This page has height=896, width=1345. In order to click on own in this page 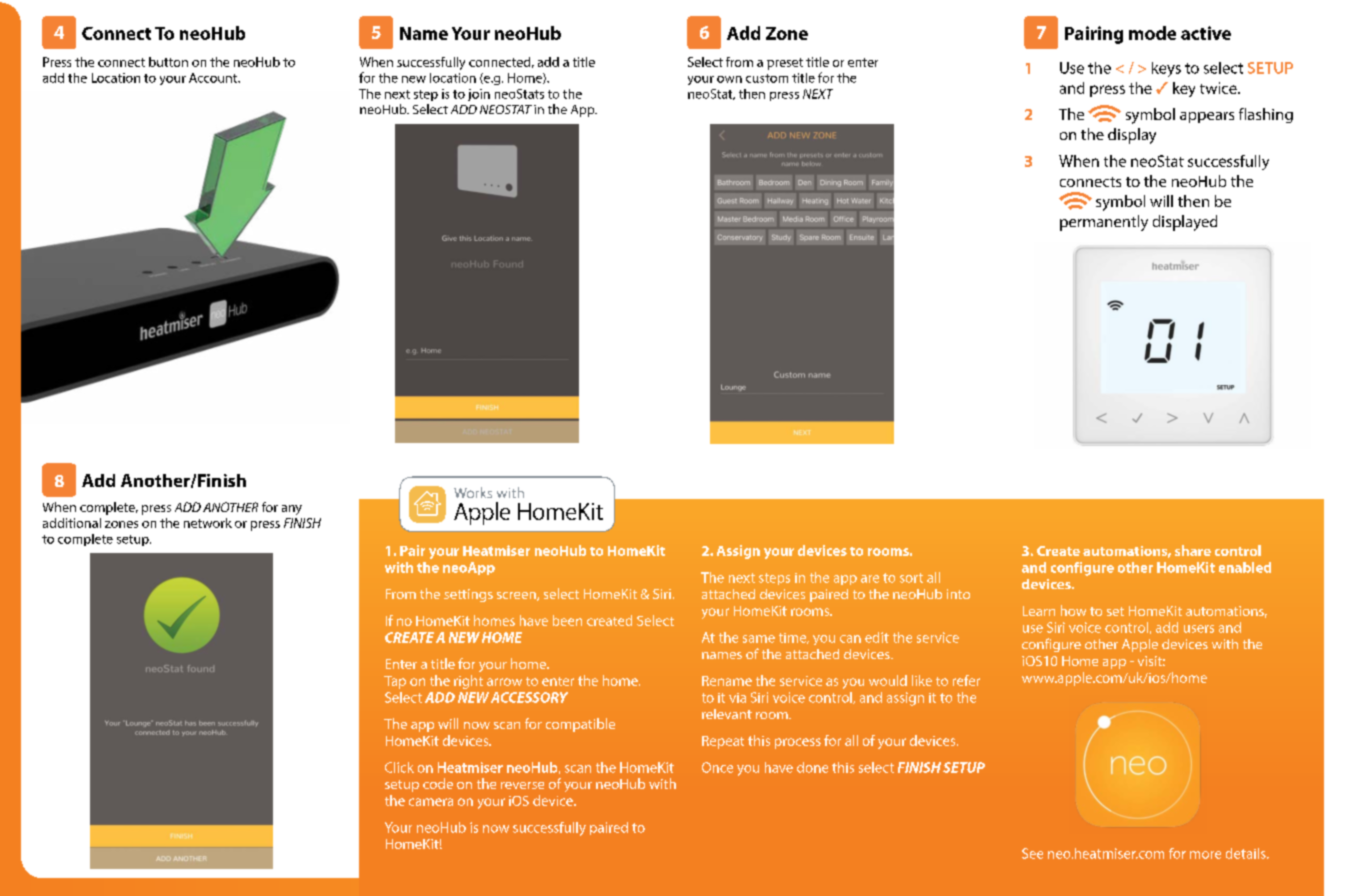, I will do `click(729, 79)`.
